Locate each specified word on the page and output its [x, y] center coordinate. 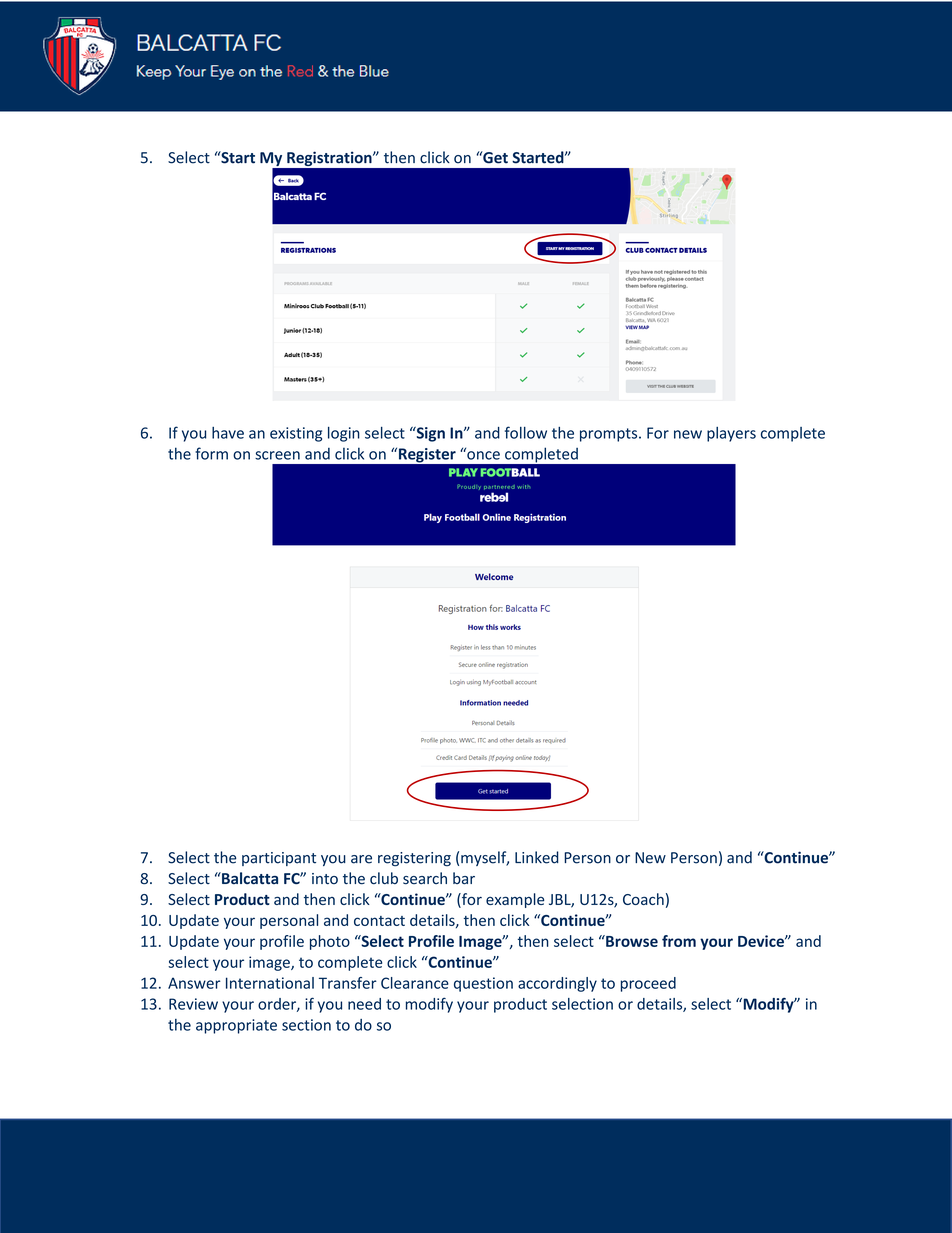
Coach [643, 899]
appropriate [236, 1026]
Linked [537, 857]
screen [277, 455]
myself [485, 858]
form [211, 453]
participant [279, 859]
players [731, 434]
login [344, 434]
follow [526, 432]
